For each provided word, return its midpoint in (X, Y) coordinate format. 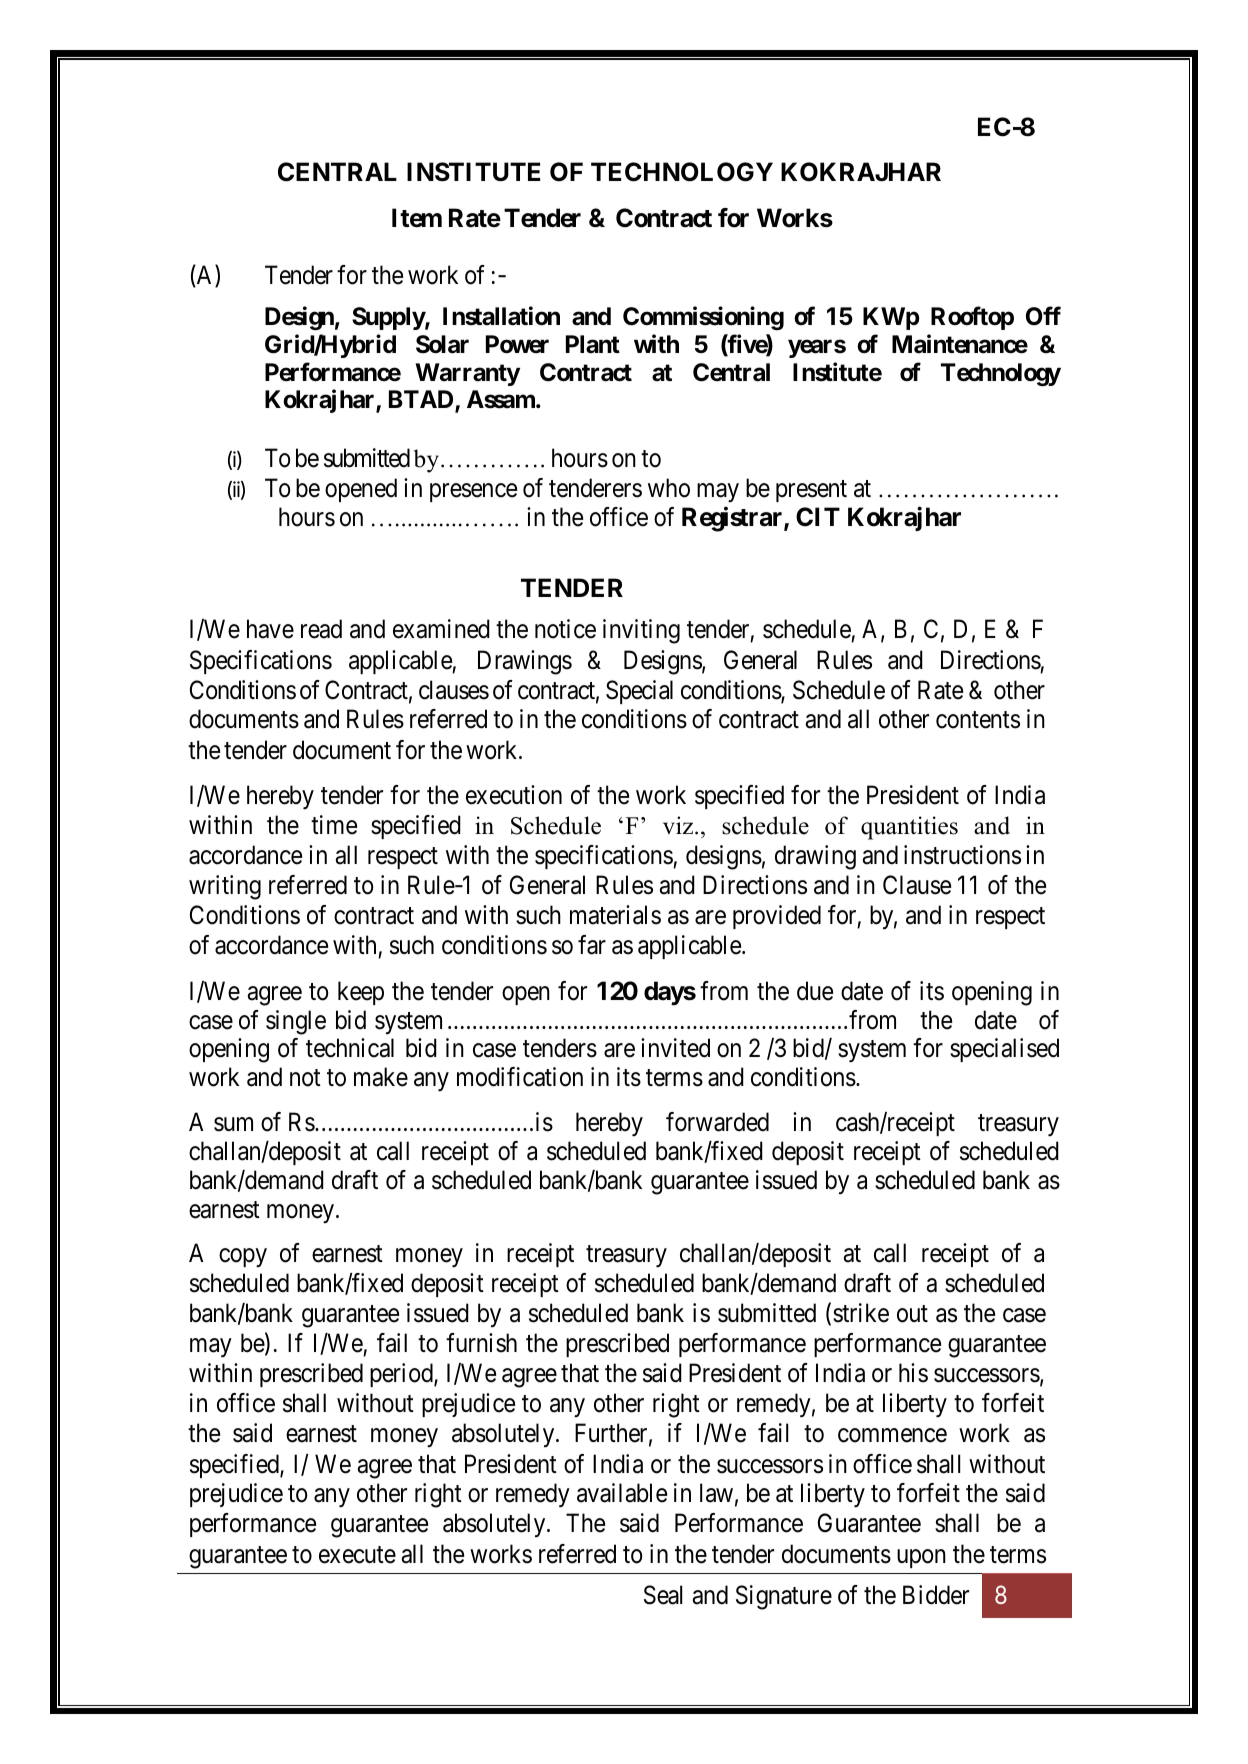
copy (243, 1258)
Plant (593, 344)
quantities (909, 828)
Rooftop (972, 318)
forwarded (717, 1122)
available (622, 1493)
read (321, 629)
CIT (818, 517)
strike (861, 1313)
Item (417, 218)
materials (615, 915)
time (334, 825)
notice (565, 629)
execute (357, 1555)
